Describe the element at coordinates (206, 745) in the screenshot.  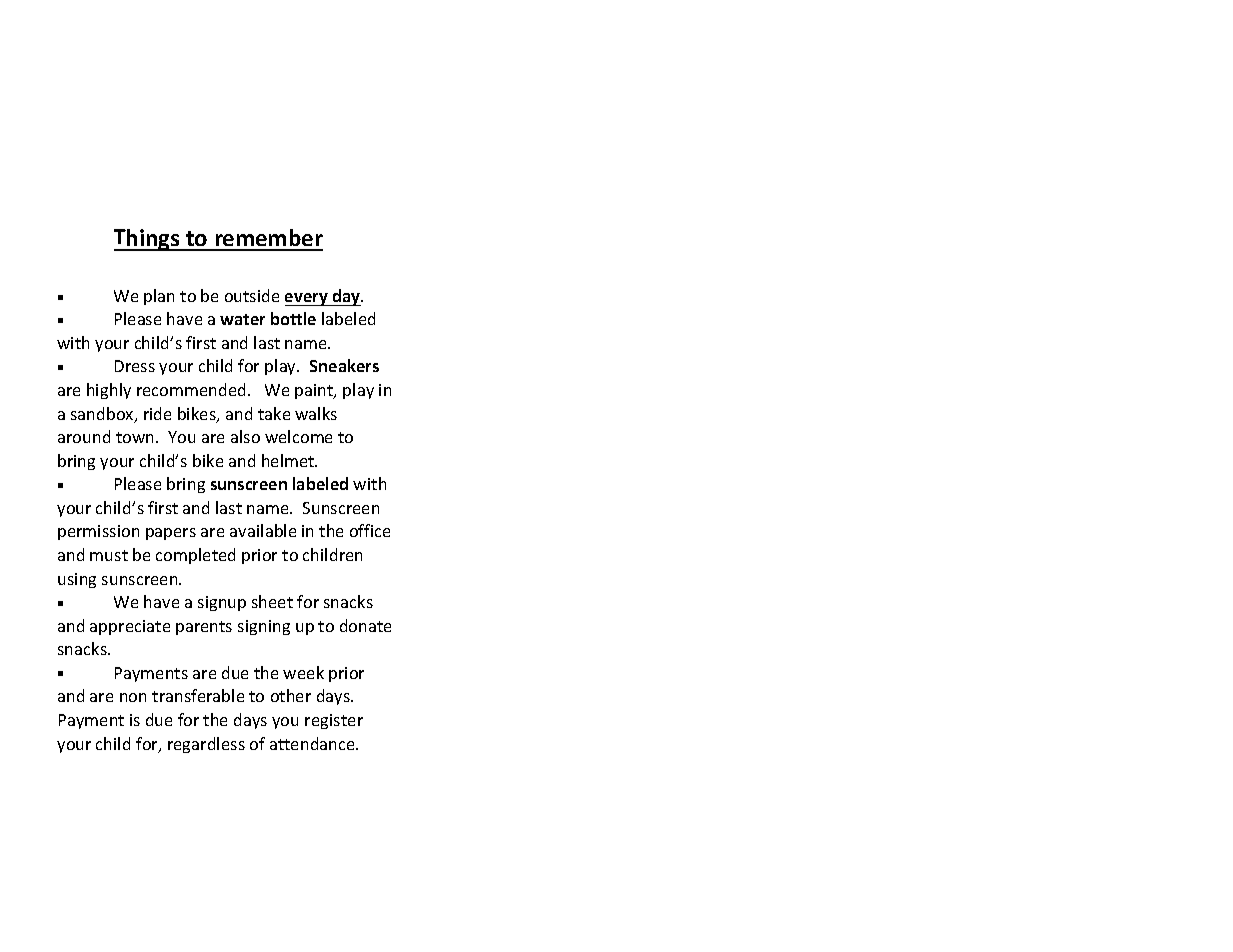
I see `regardless` at that location.
